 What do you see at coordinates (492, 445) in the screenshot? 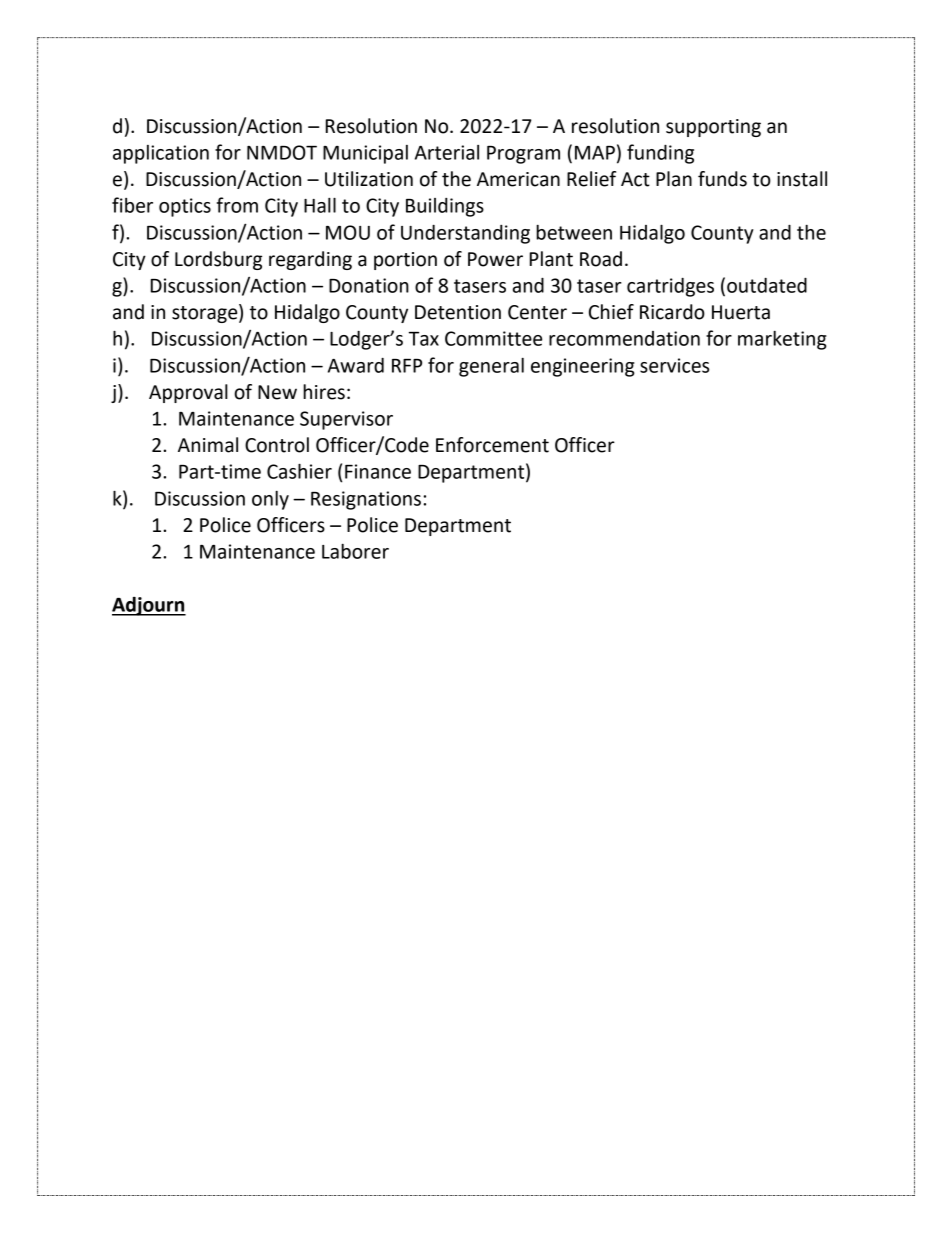
I see `Enforcement` at bounding box center [492, 445].
